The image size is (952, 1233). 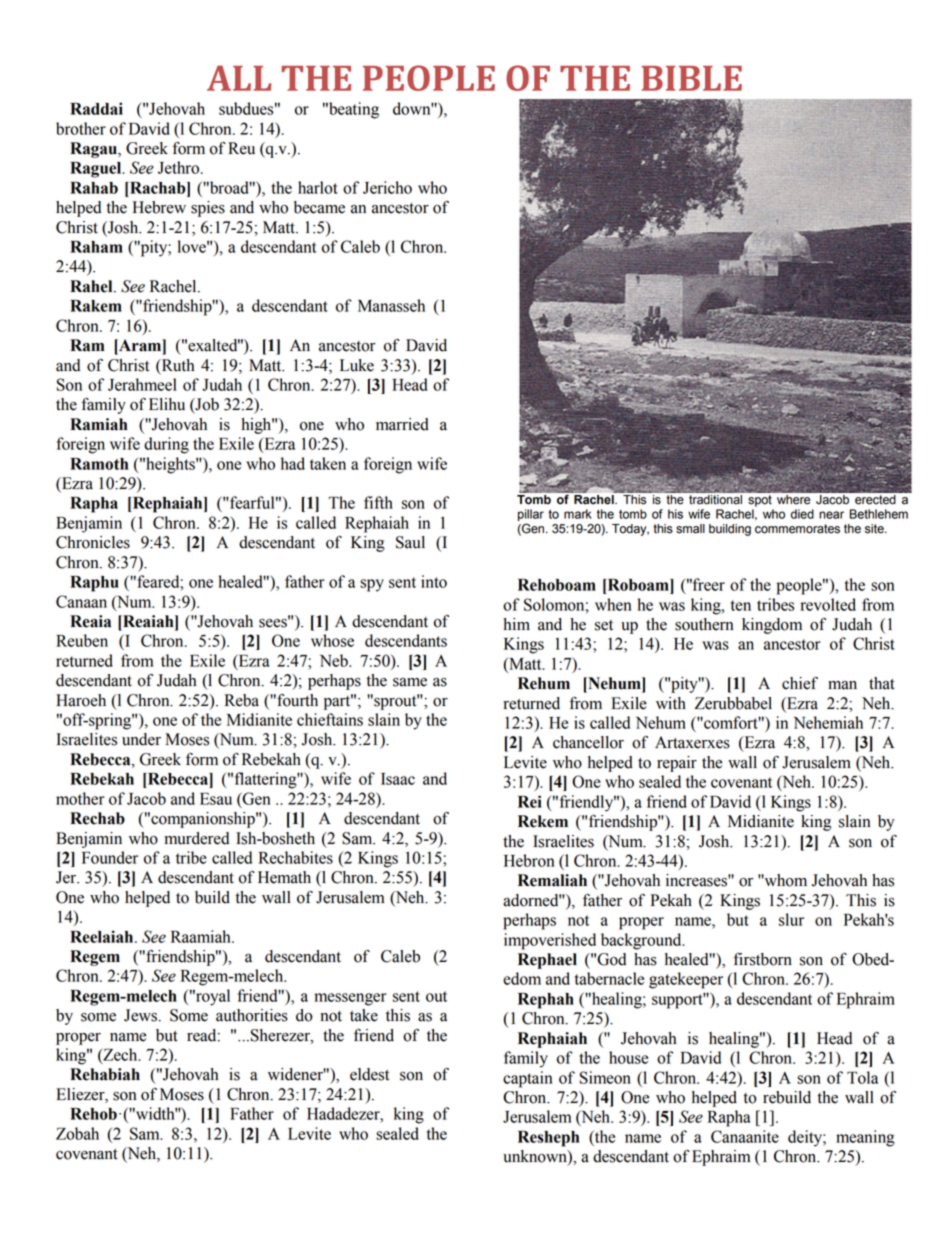 What do you see at coordinates (391, 305) in the page?
I see `Manasseh` at bounding box center [391, 305].
